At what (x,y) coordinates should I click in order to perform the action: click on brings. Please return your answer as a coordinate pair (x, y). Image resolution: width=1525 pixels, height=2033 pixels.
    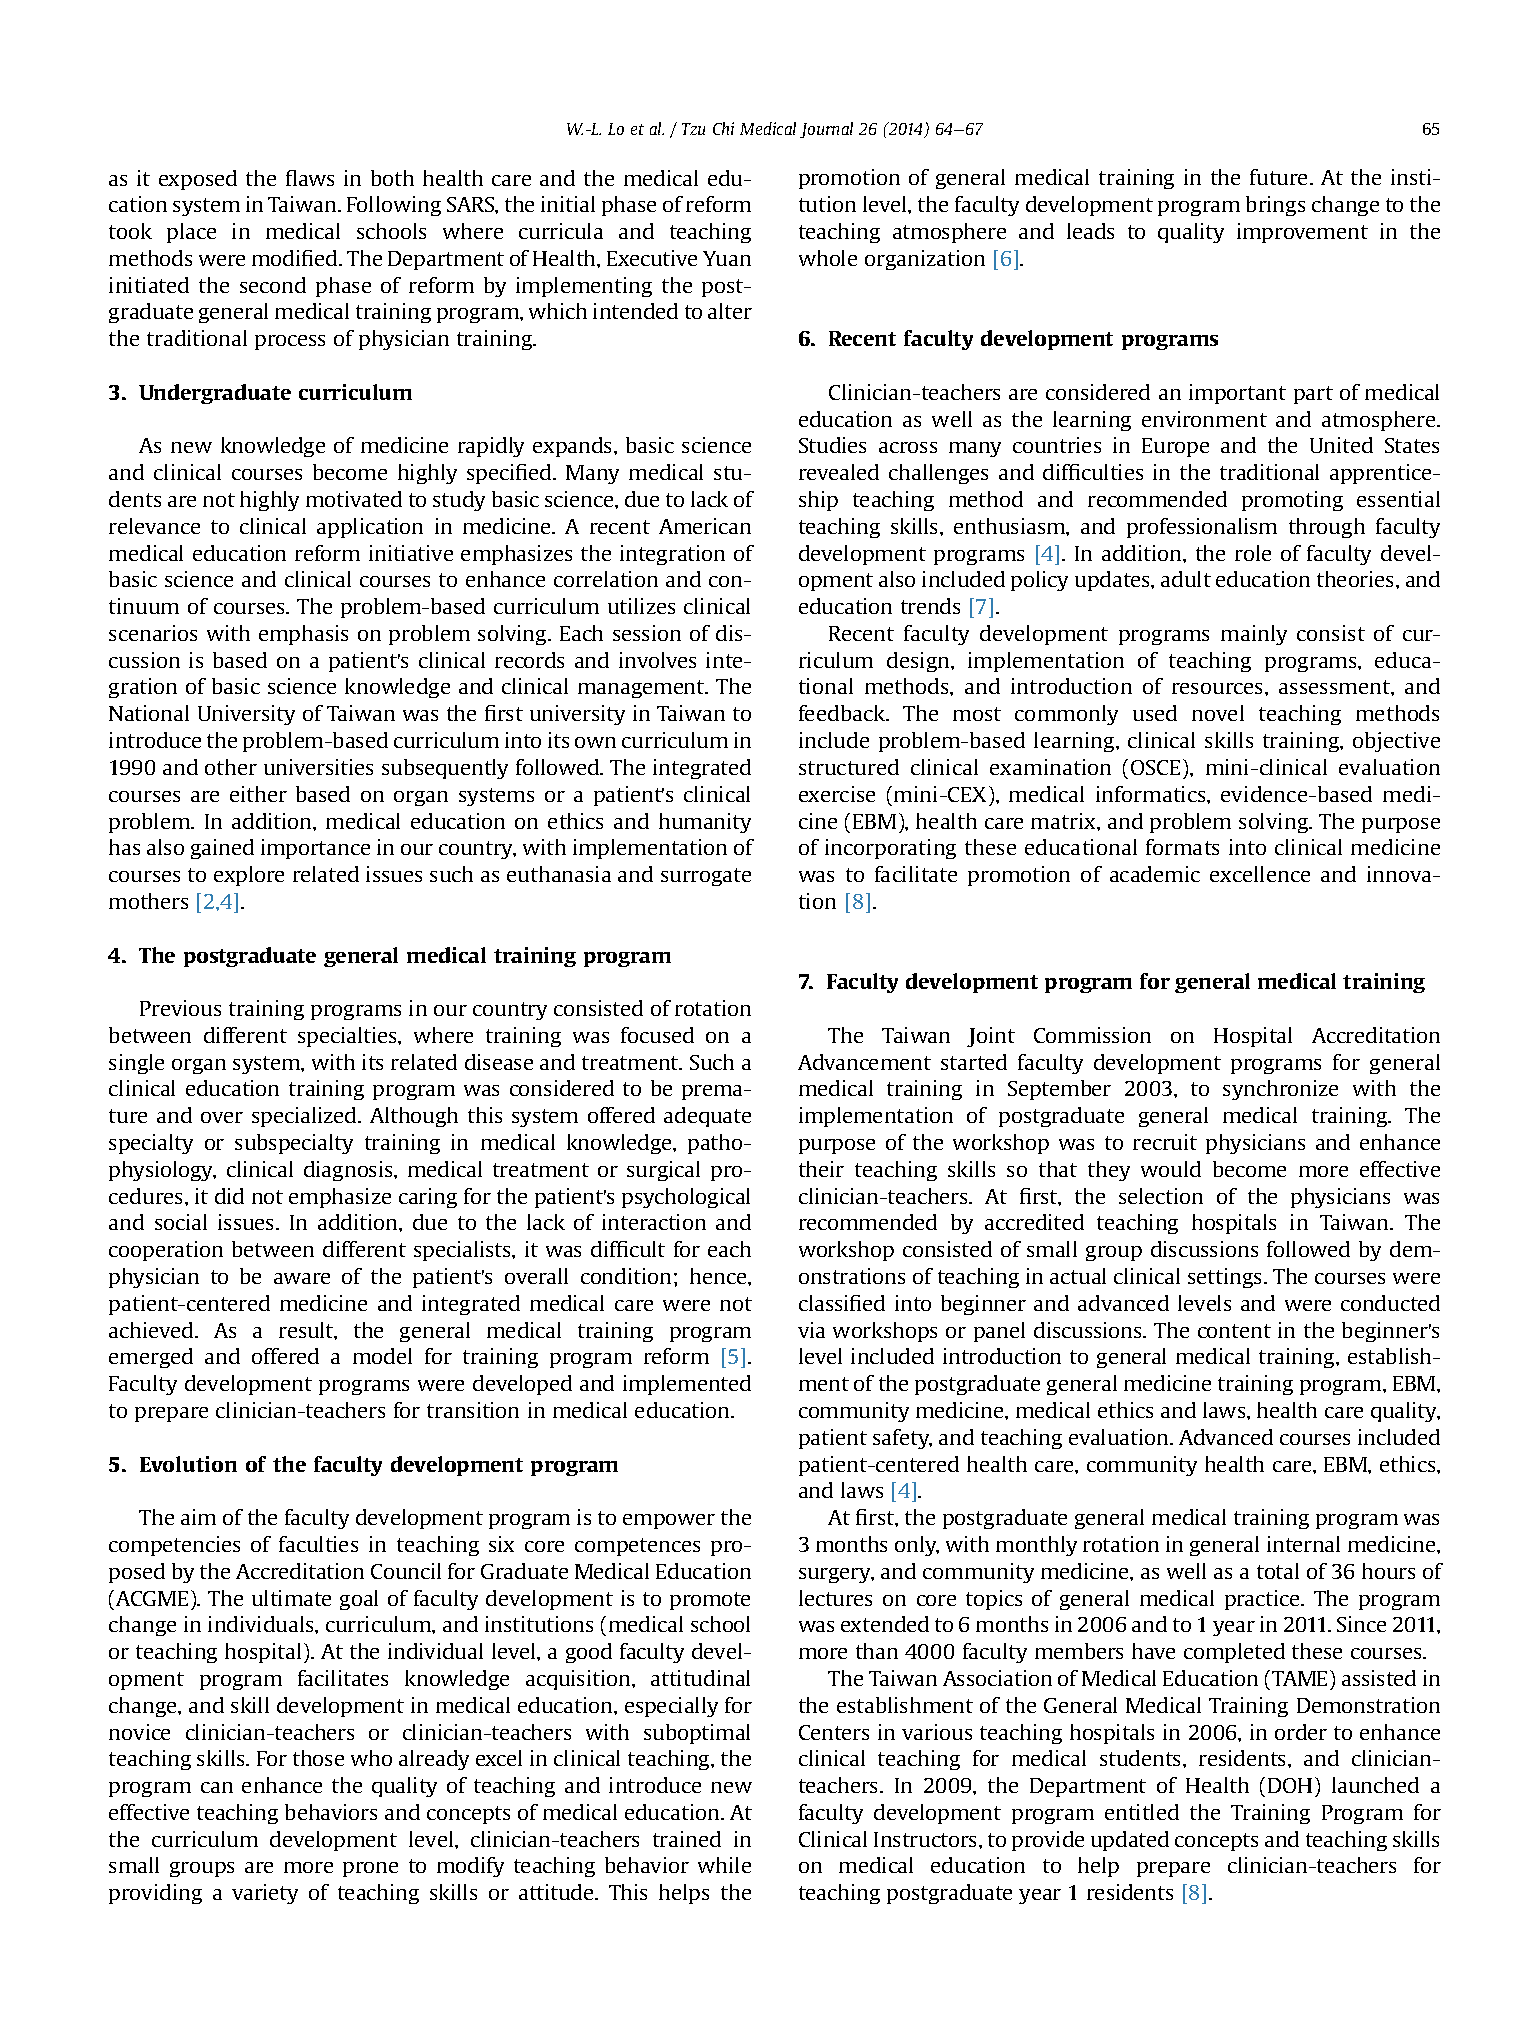
    Looking at the image, I should click on (1275, 206).
